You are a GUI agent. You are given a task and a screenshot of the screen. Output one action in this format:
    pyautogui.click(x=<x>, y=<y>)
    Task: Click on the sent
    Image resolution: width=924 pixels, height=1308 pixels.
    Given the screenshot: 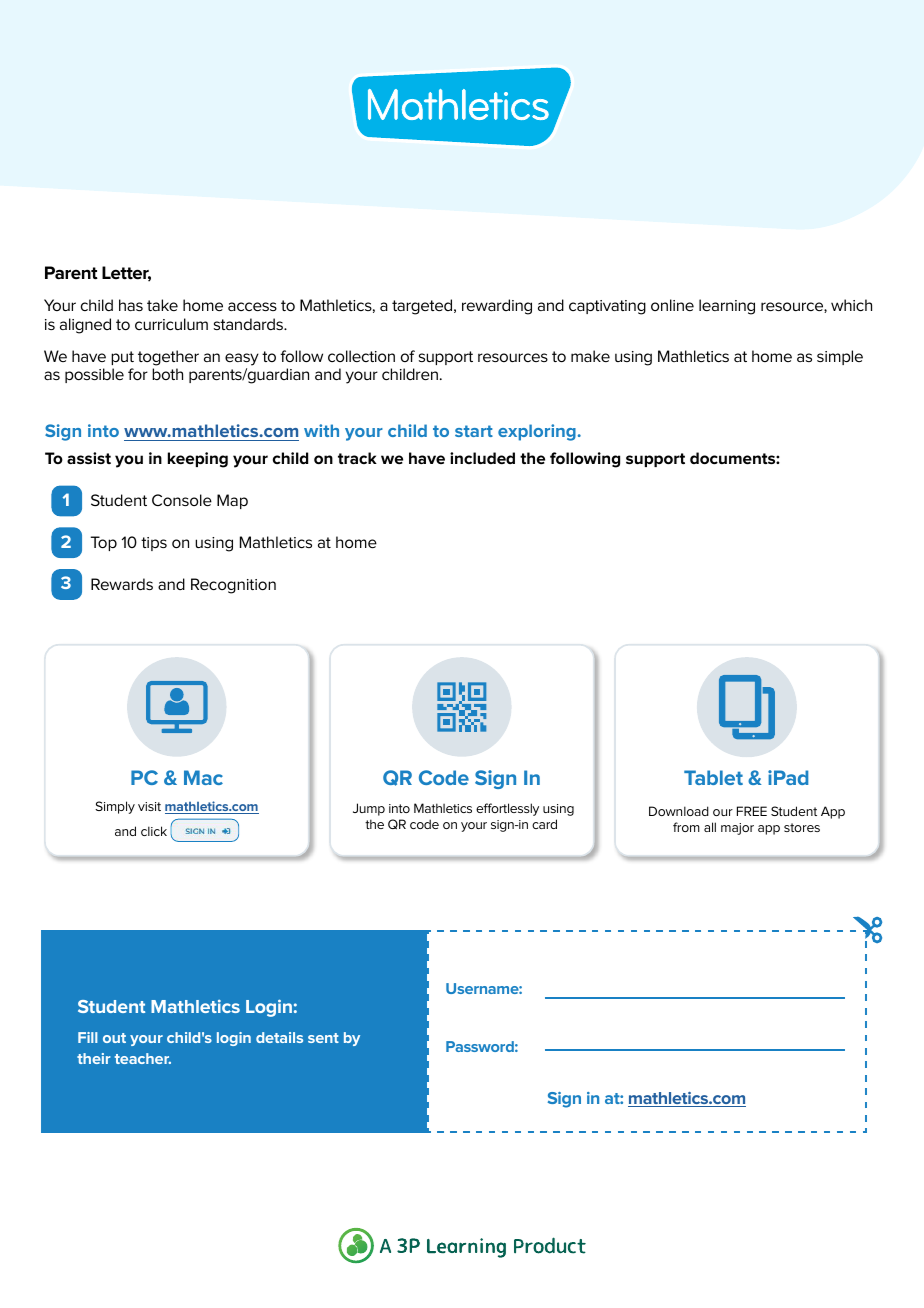 What is the action you would take?
    pyautogui.click(x=323, y=1038)
